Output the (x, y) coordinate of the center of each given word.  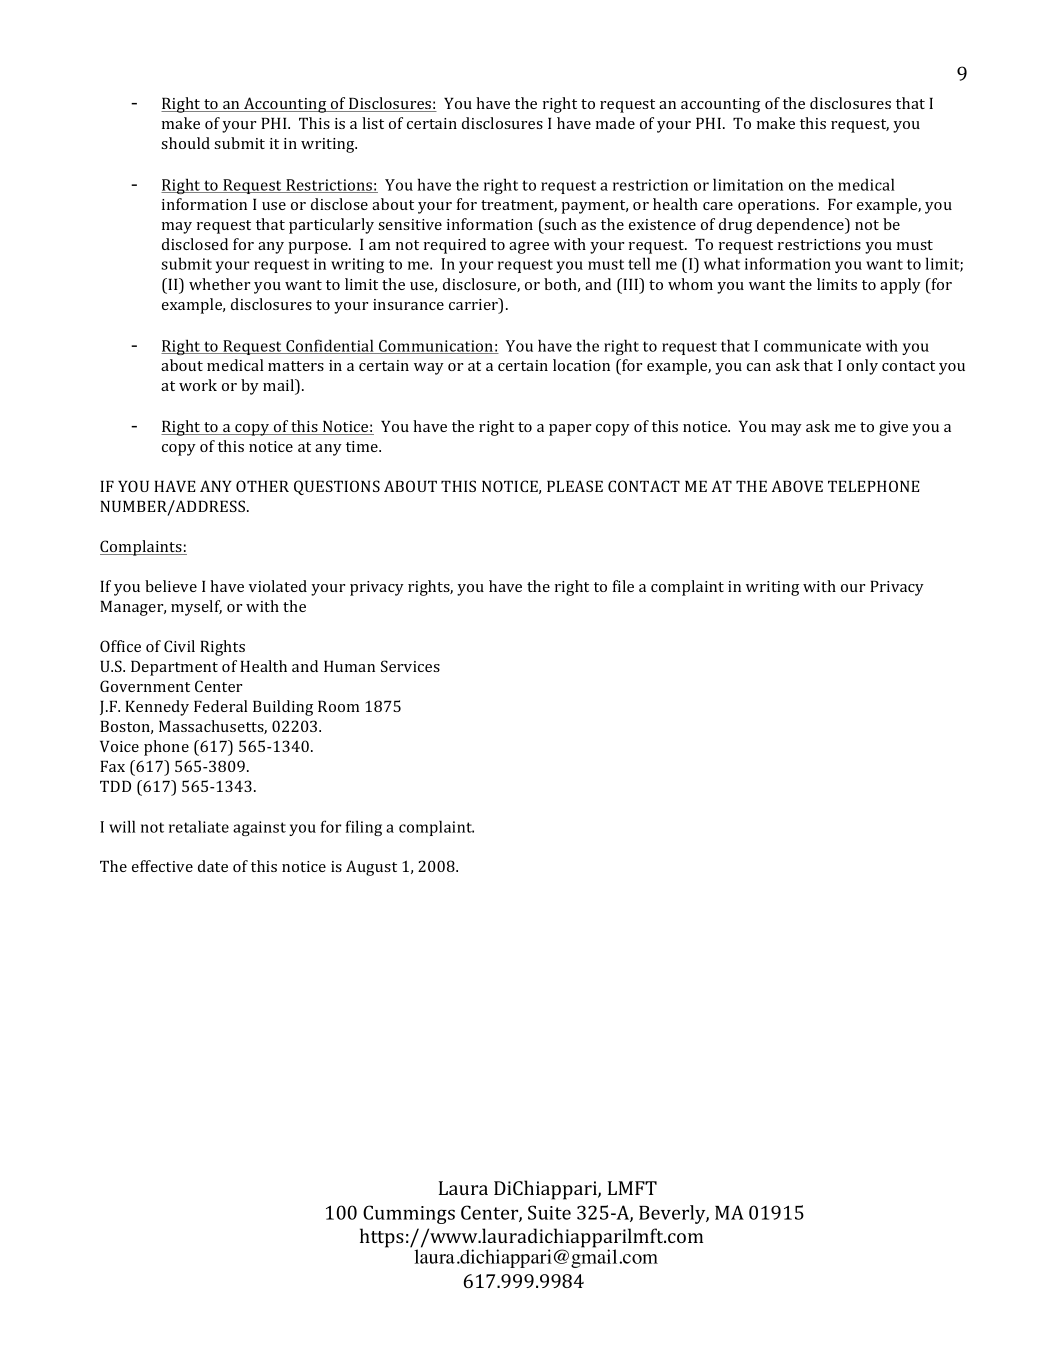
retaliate (199, 826)
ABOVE (797, 486)
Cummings (409, 1214)
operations (778, 206)
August (371, 868)
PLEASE (575, 486)
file (623, 586)
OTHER (262, 486)
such (559, 225)
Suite (549, 1212)
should (185, 143)
